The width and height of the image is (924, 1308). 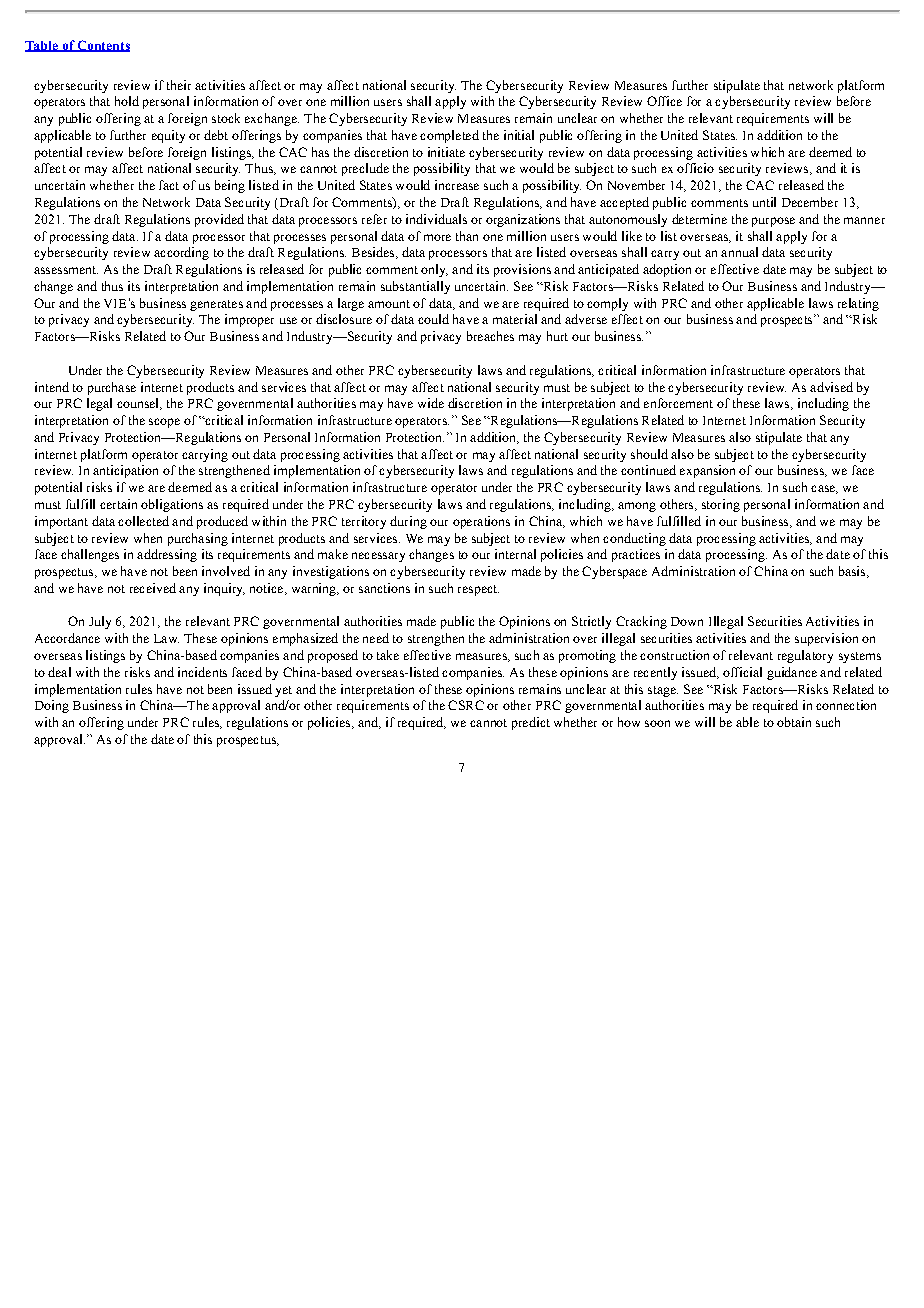 What do you see at coordinates (773, 222) in the image?
I see `purpose` at bounding box center [773, 222].
